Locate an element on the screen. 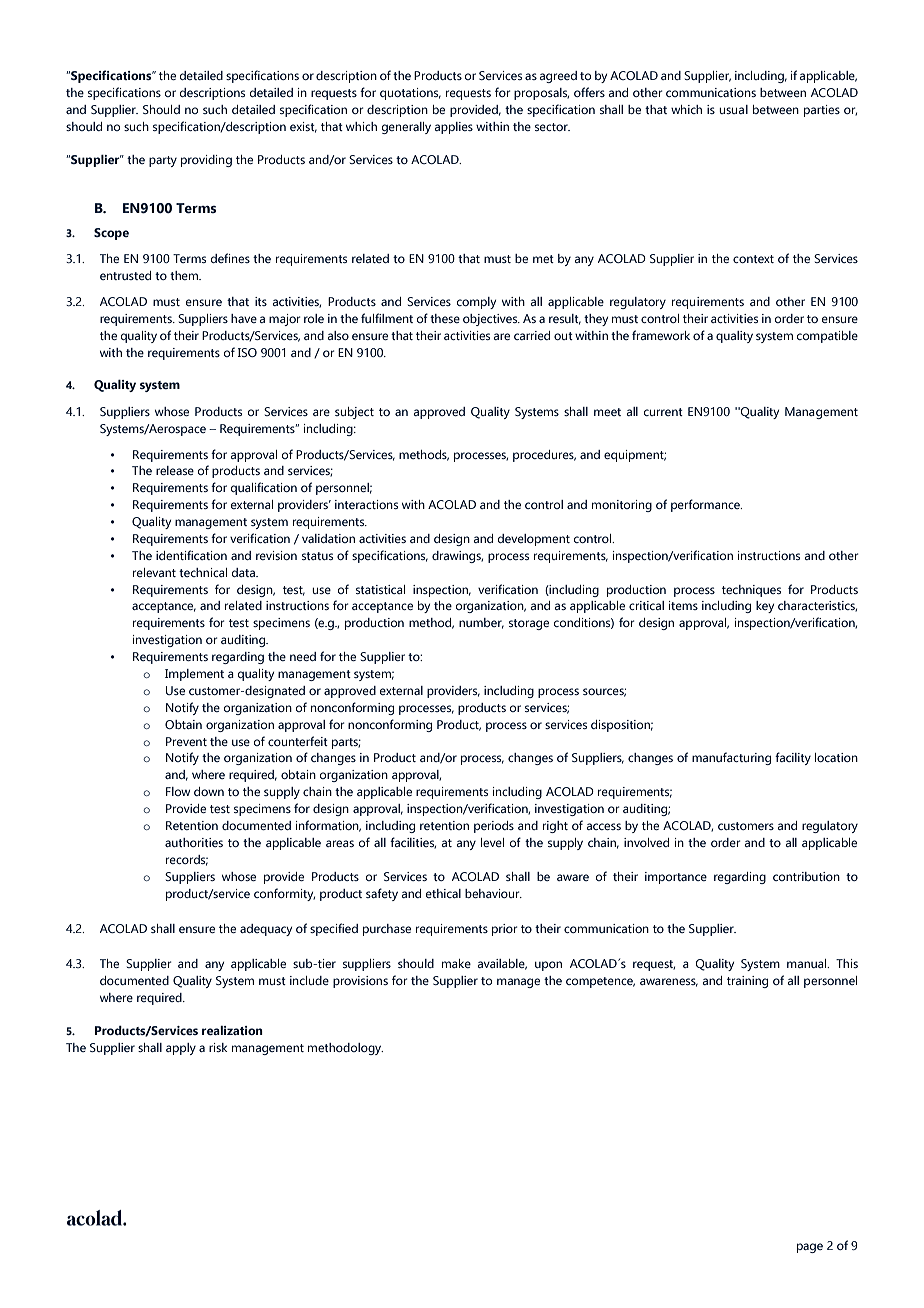  number is located at coordinates (481, 623).
